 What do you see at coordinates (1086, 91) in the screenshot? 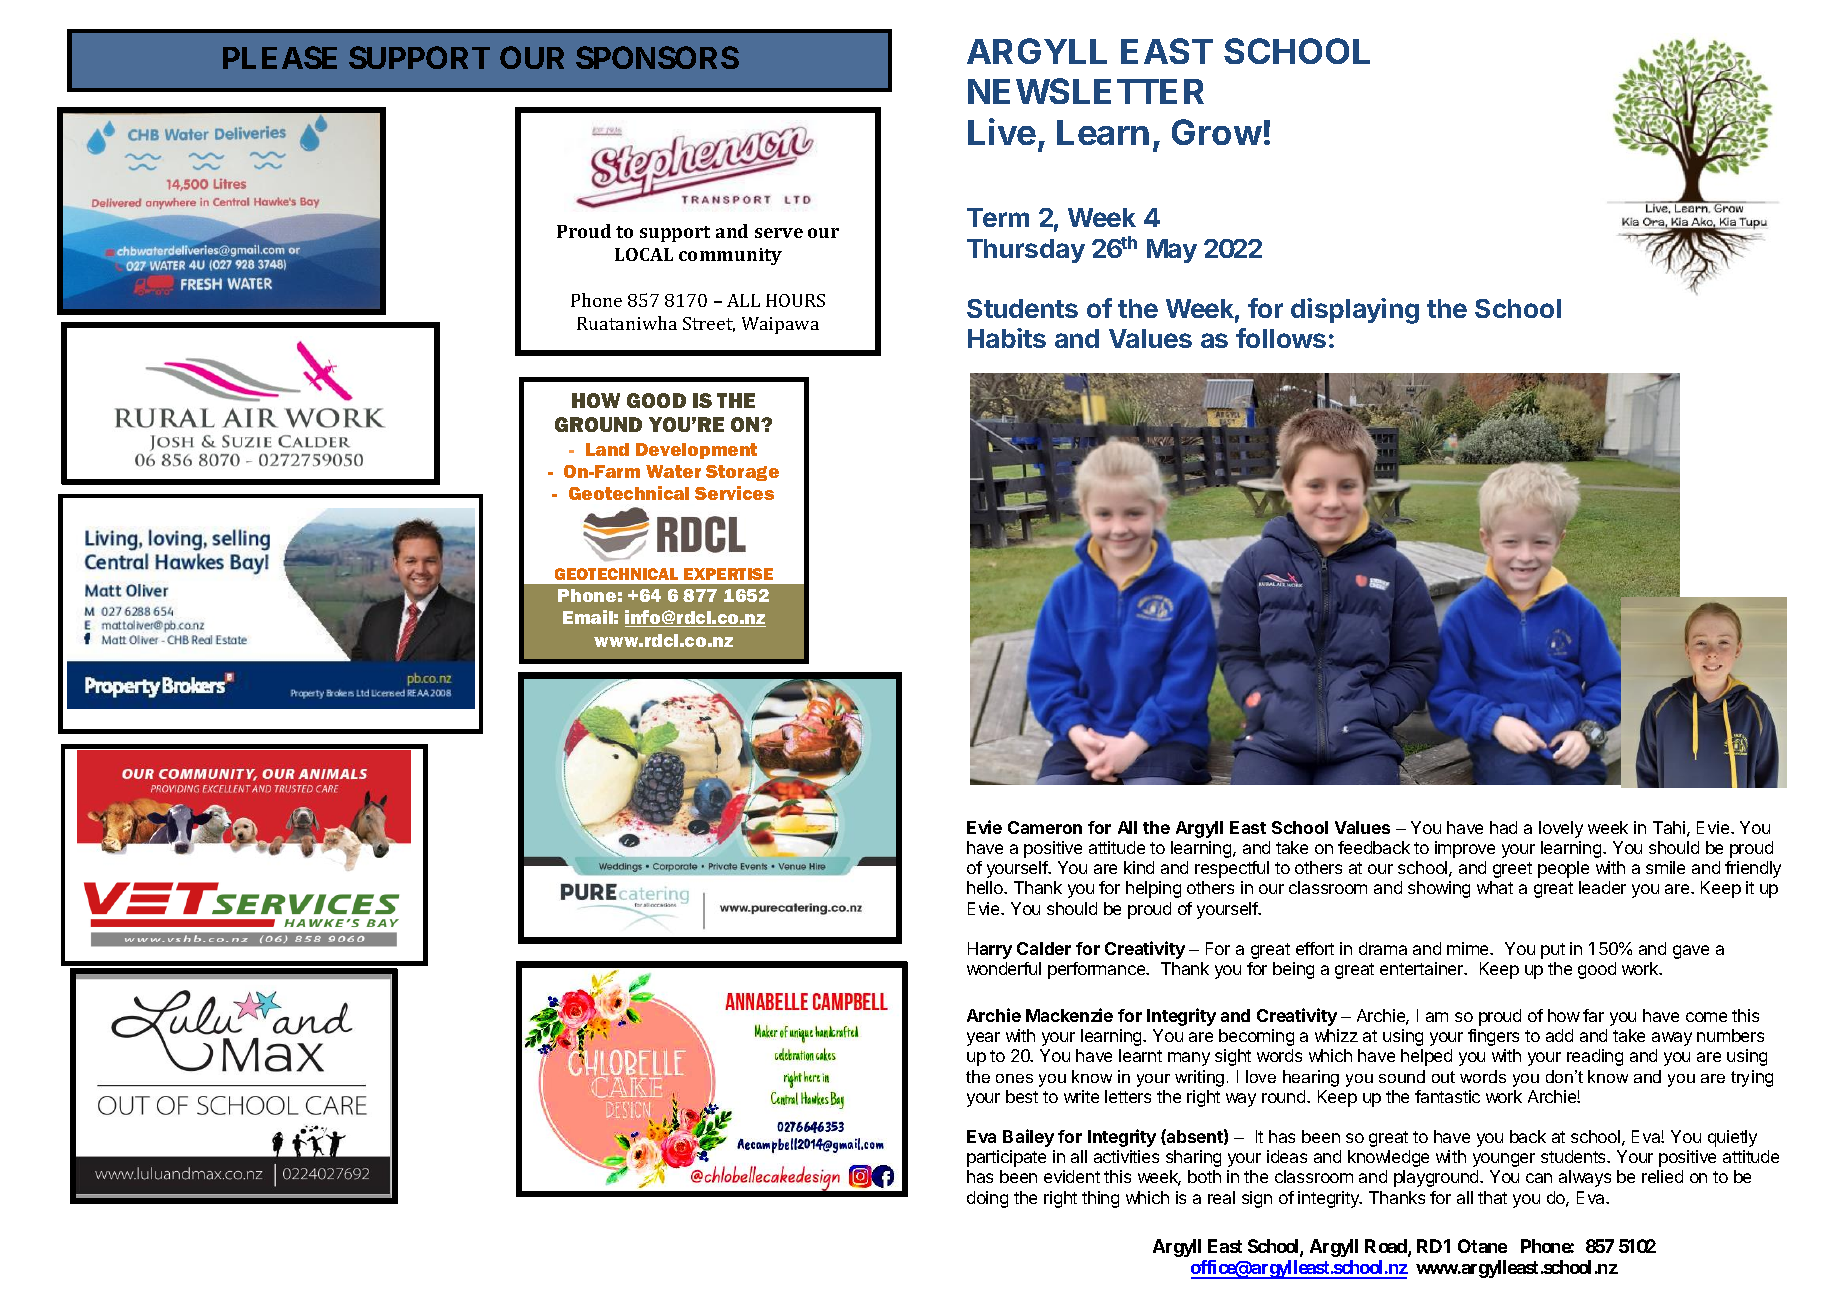
I see `NEWSLETTER` at bounding box center [1086, 91].
